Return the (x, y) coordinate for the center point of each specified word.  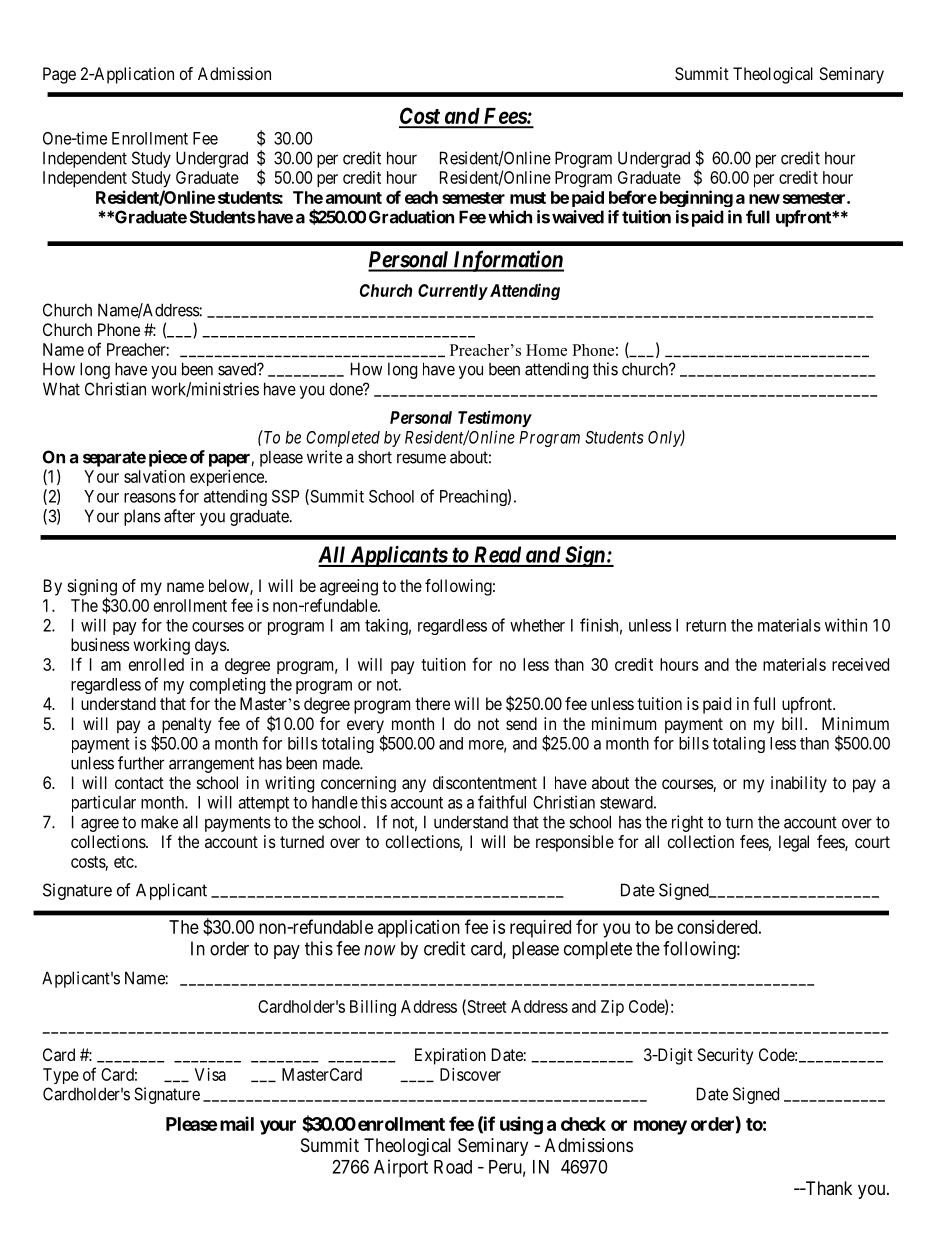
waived (578, 217)
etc (124, 862)
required (540, 929)
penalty (186, 725)
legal (794, 843)
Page (59, 75)
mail (237, 1123)
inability (799, 784)
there (432, 703)
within (846, 625)
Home (546, 350)
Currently (453, 292)
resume (421, 458)
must (528, 198)
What (61, 389)
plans (142, 518)
